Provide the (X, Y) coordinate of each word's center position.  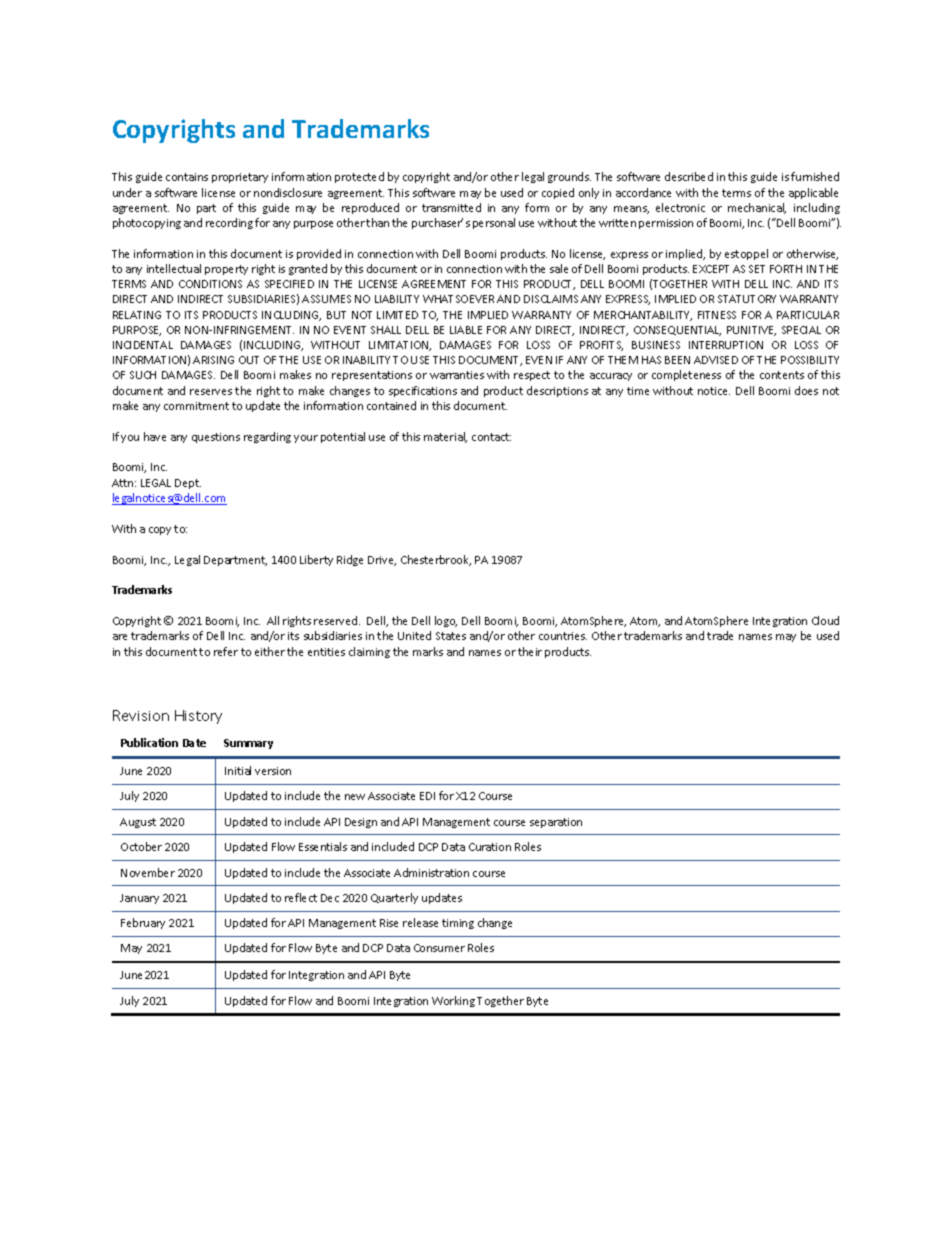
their (530, 651)
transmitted (451, 207)
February (143, 923)
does (806, 390)
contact (491, 437)
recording (229, 223)
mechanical (757, 208)
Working (453, 1001)
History (198, 717)
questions (216, 438)
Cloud (825, 620)
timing (458, 924)
